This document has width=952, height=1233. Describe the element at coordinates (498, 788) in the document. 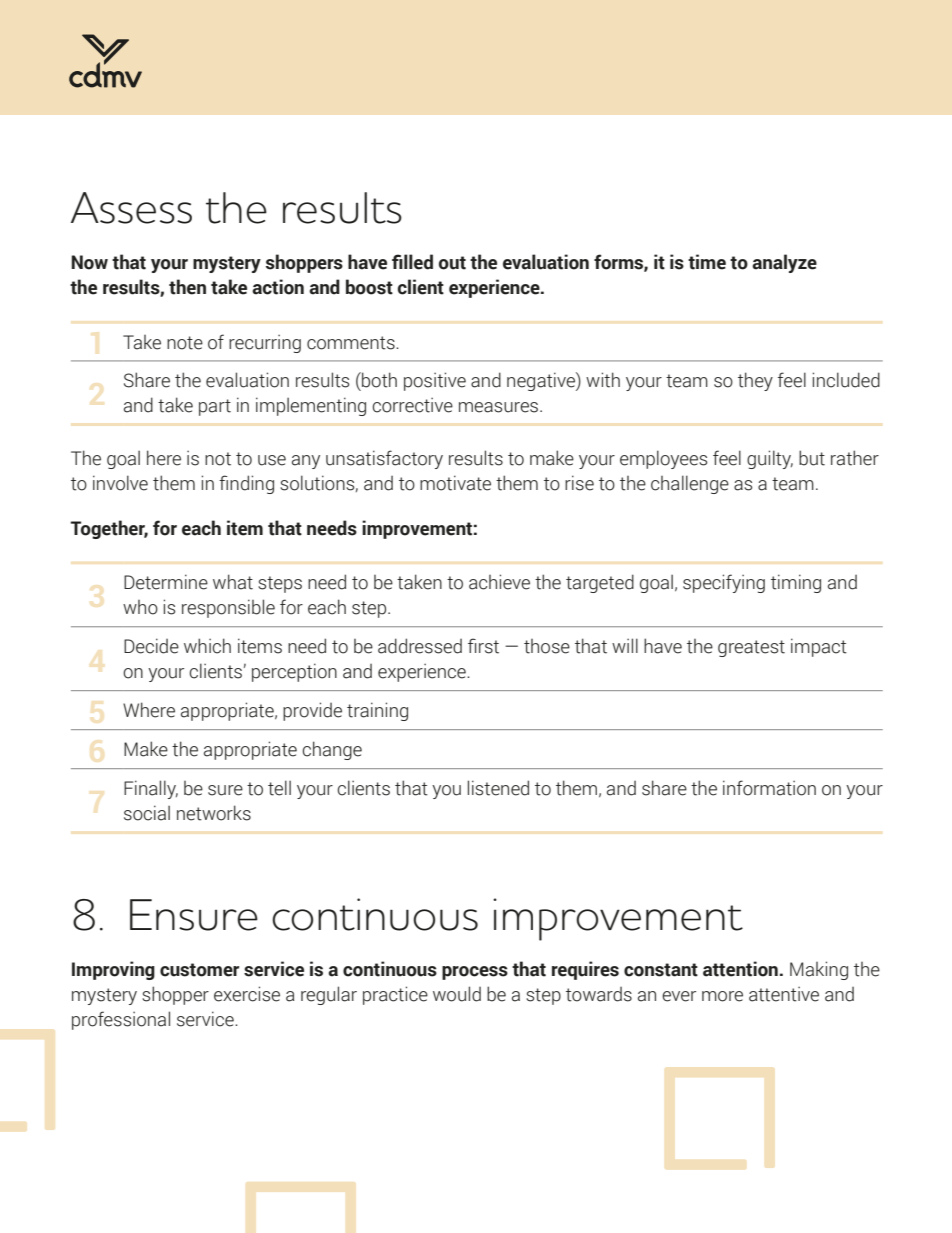

I see `listened` at that location.
